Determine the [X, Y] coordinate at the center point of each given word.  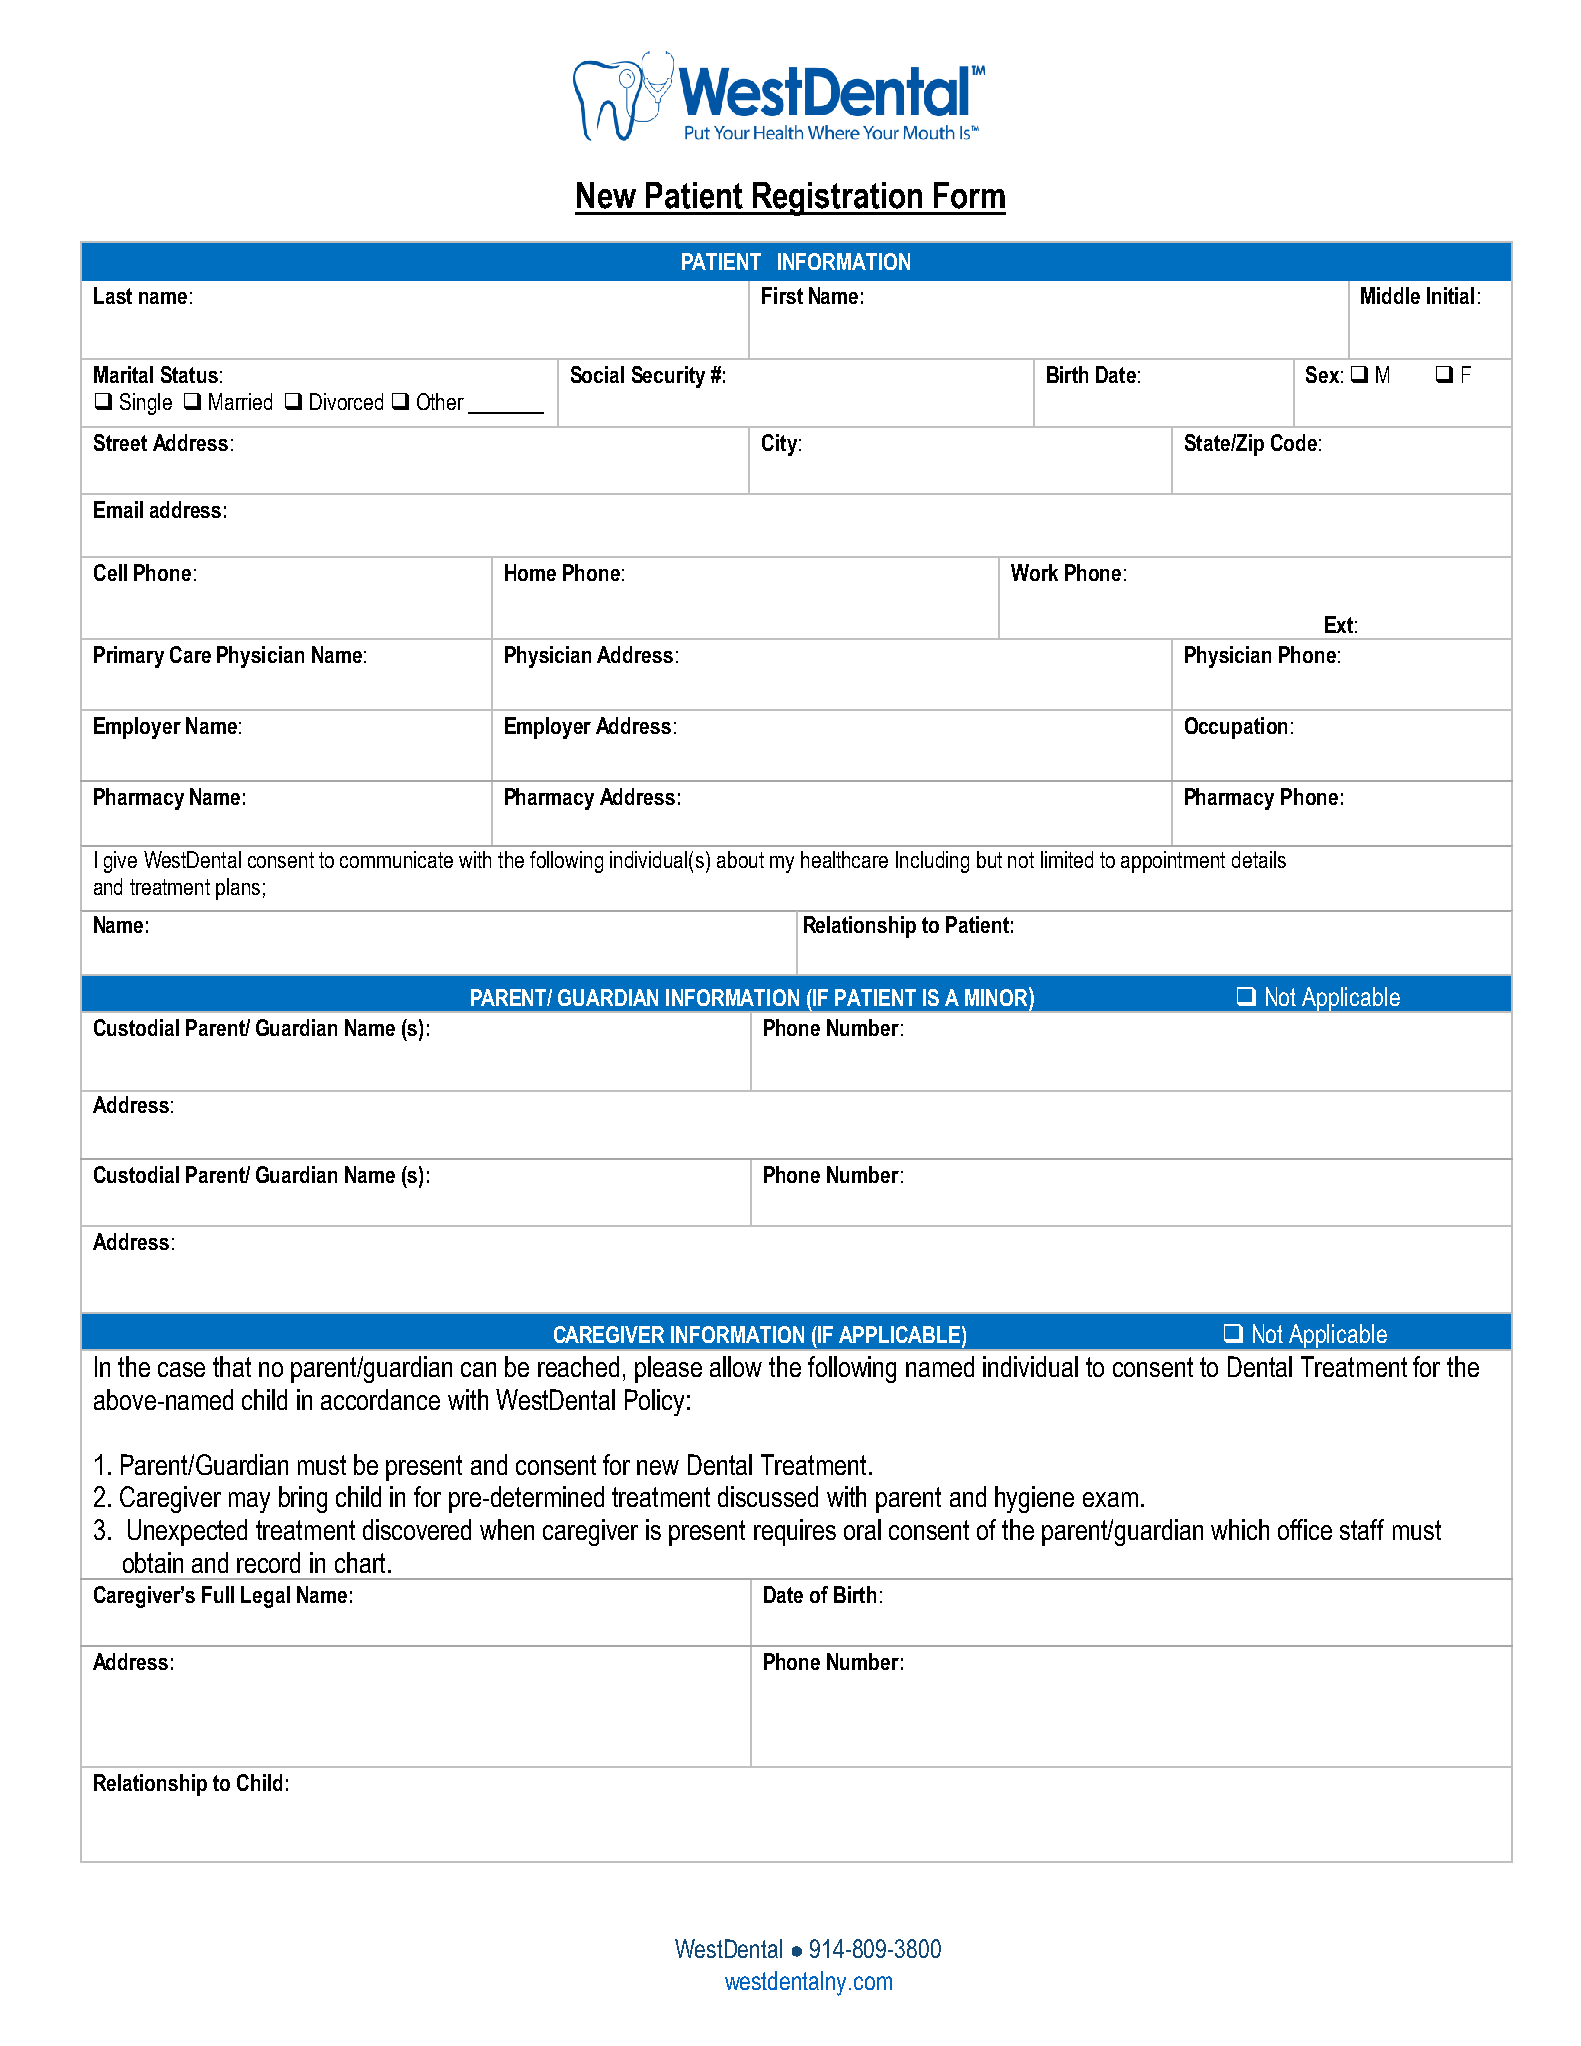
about [740, 859]
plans [238, 889]
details [1259, 859]
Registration [838, 199]
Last [113, 295]
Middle [1390, 295]
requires [795, 1532]
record [268, 1562]
